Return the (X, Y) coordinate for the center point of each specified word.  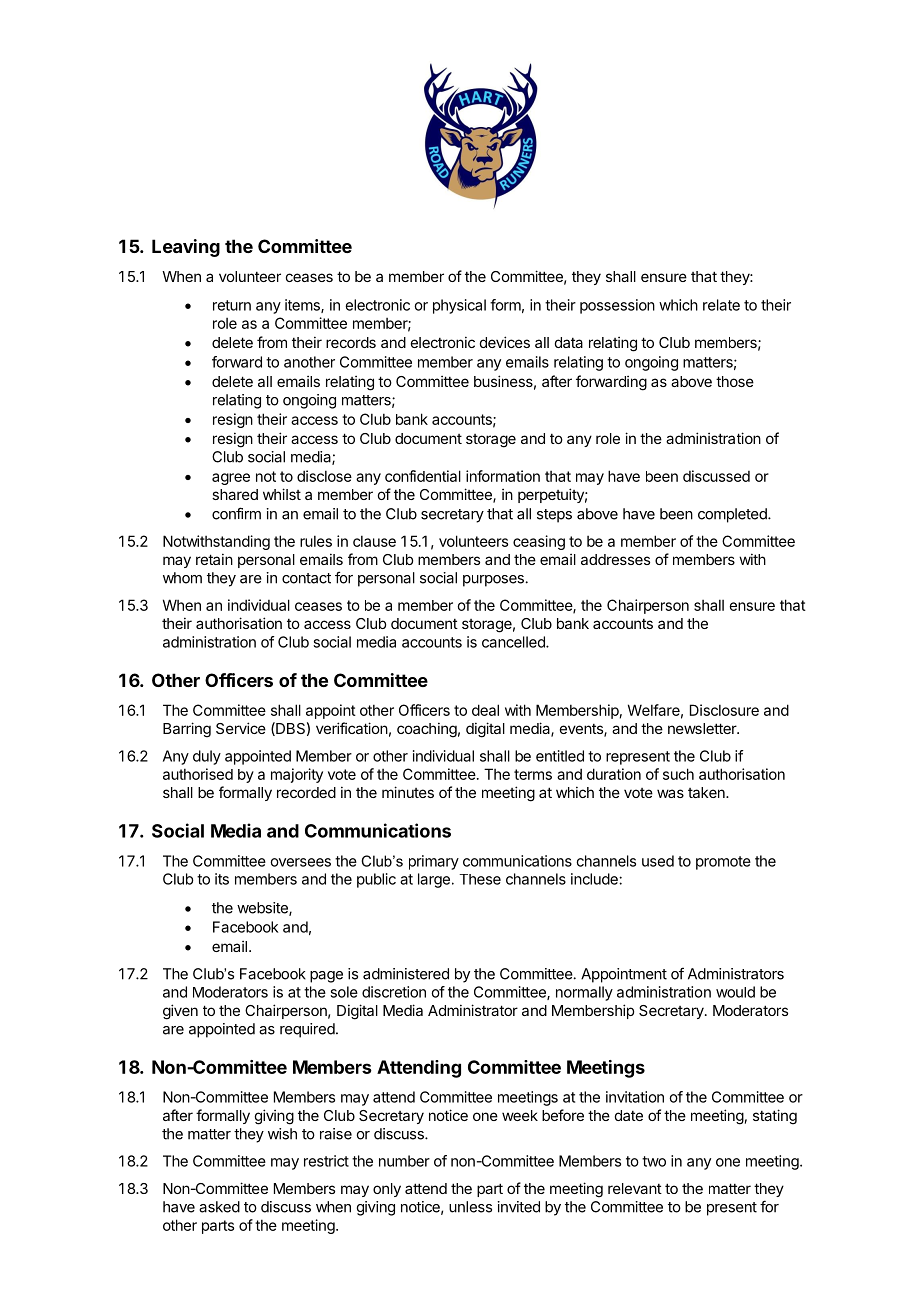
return (232, 305)
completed (733, 515)
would (735, 992)
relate (721, 305)
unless (470, 1207)
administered (406, 974)
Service (241, 728)
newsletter (703, 728)
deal (485, 710)
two (654, 1161)
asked (219, 1207)
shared (235, 494)
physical (459, 306)
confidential (423, 476)
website (263, 909)
